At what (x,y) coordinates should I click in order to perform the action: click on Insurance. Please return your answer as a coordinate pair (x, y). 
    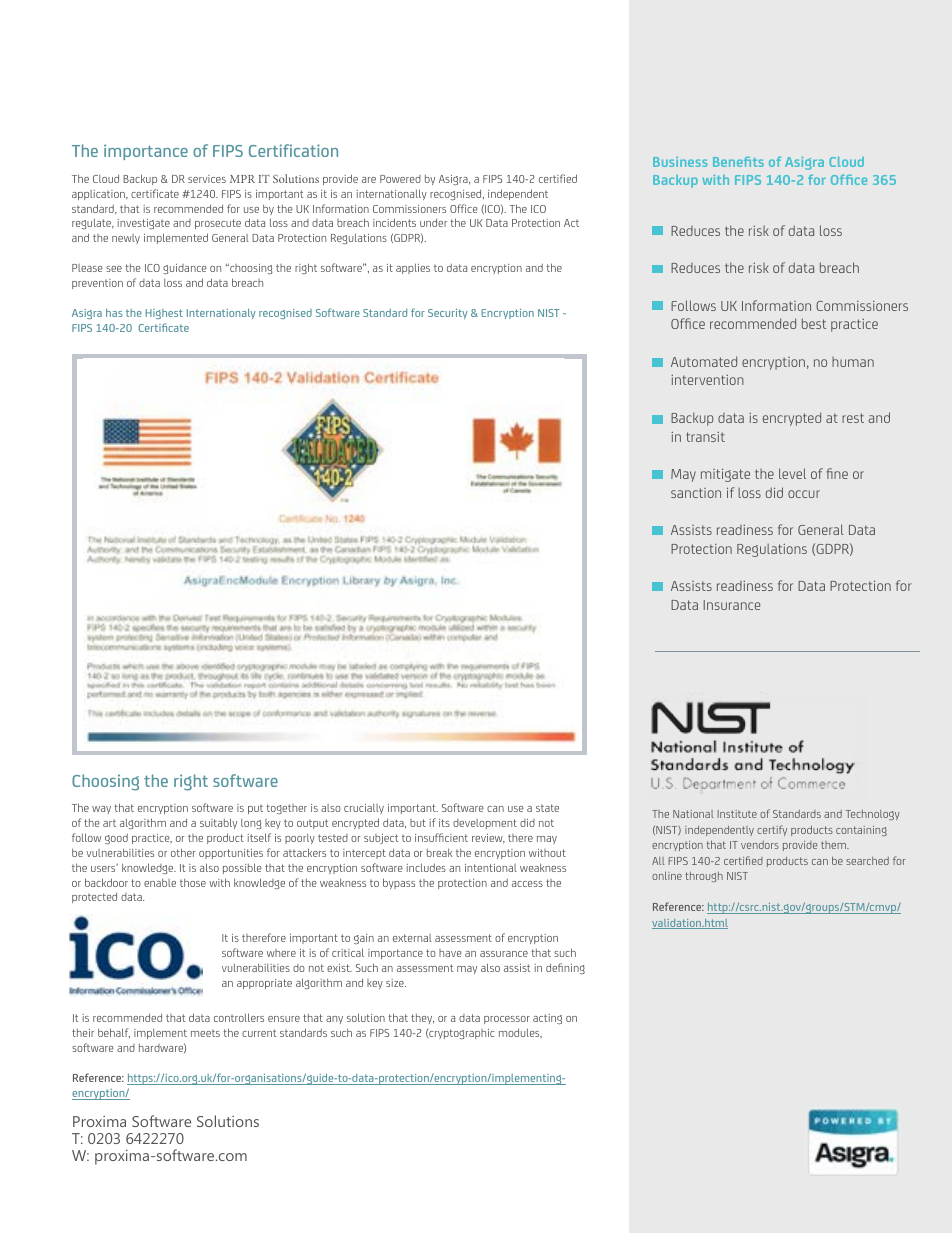
    Looking at the image, I should click on (732, 605).
